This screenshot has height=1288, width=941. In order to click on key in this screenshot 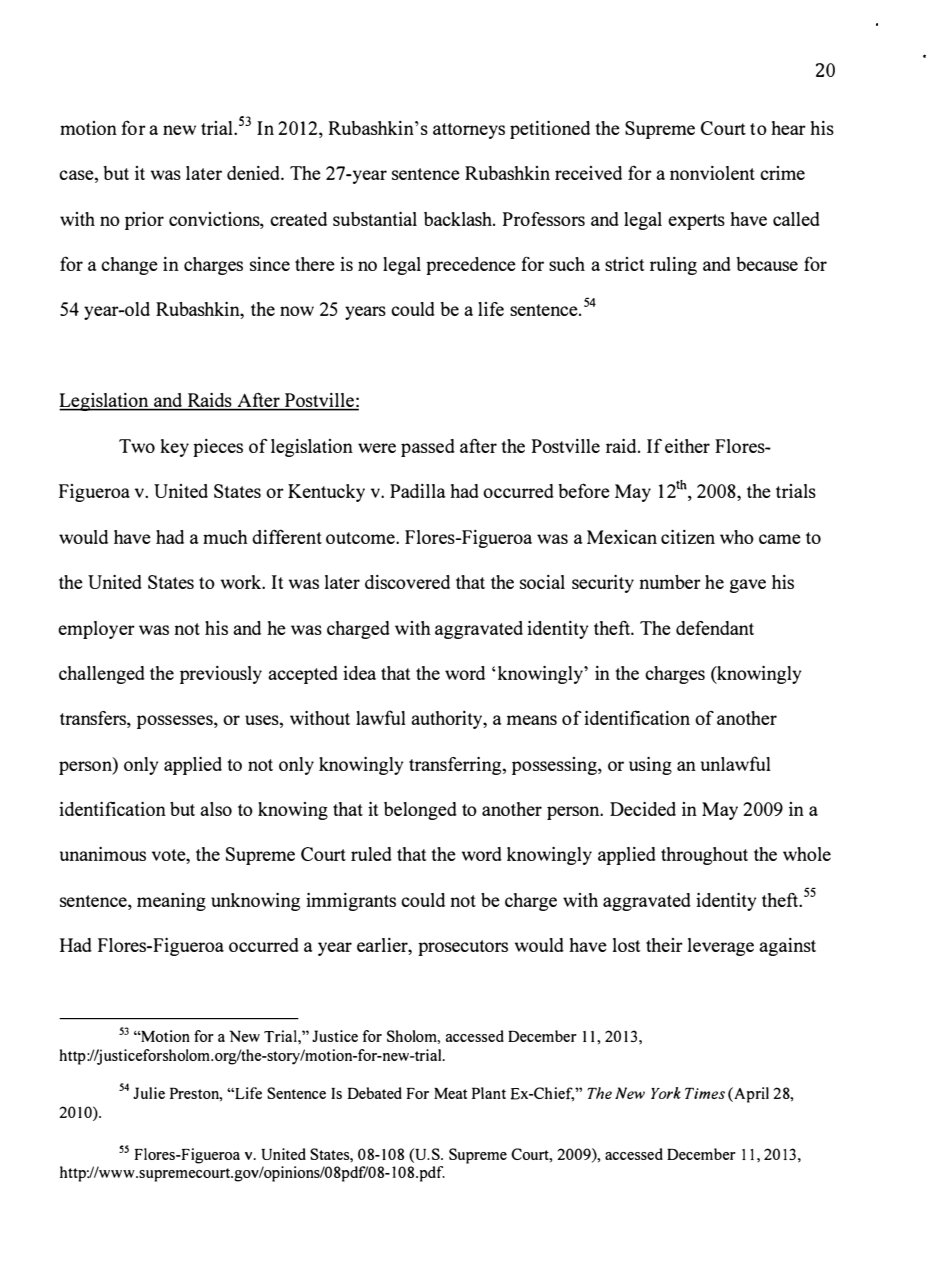, I will do `click(174, 448)`.
